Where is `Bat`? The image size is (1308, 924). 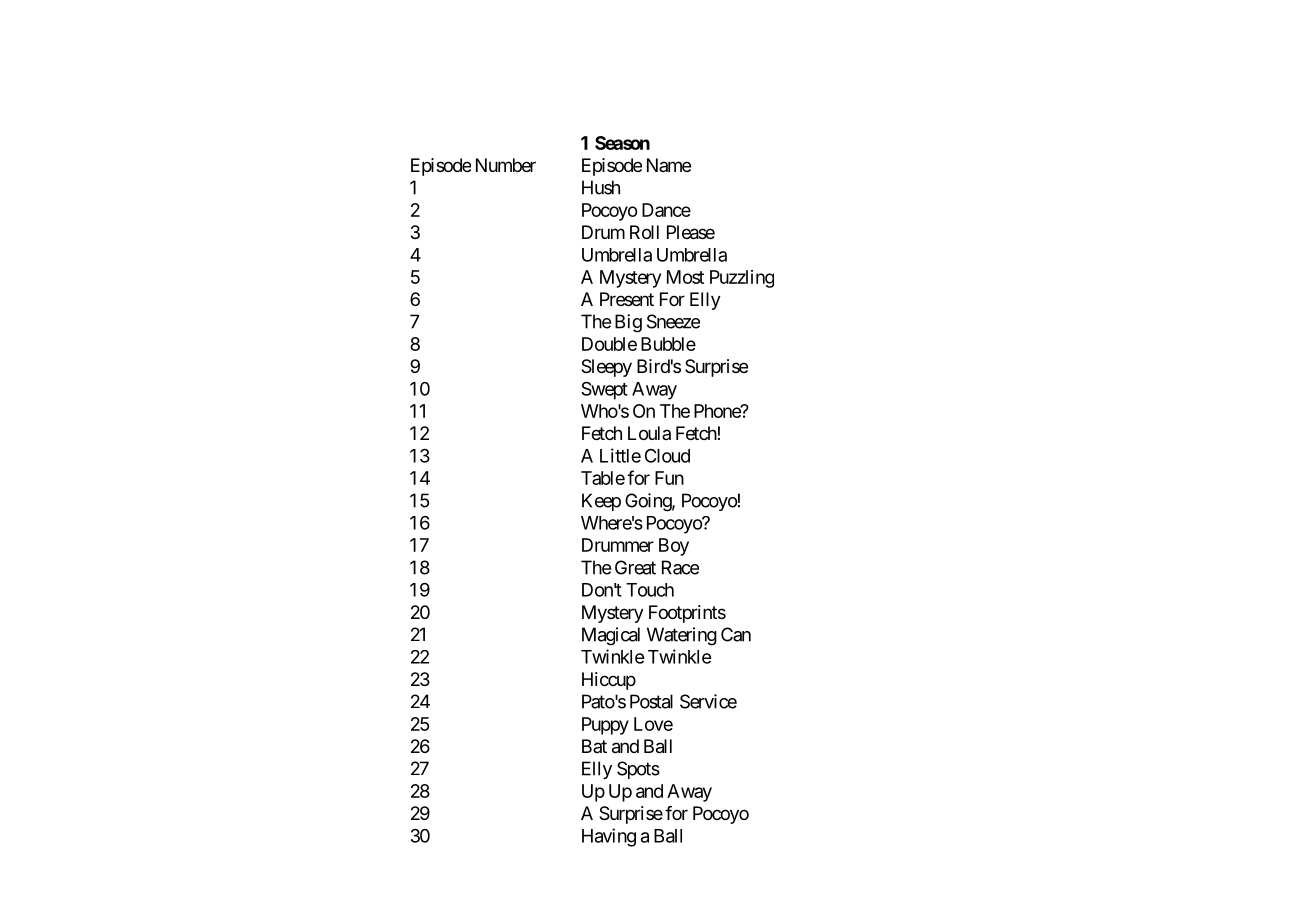 Bat is located at coordinates (594, 746).
